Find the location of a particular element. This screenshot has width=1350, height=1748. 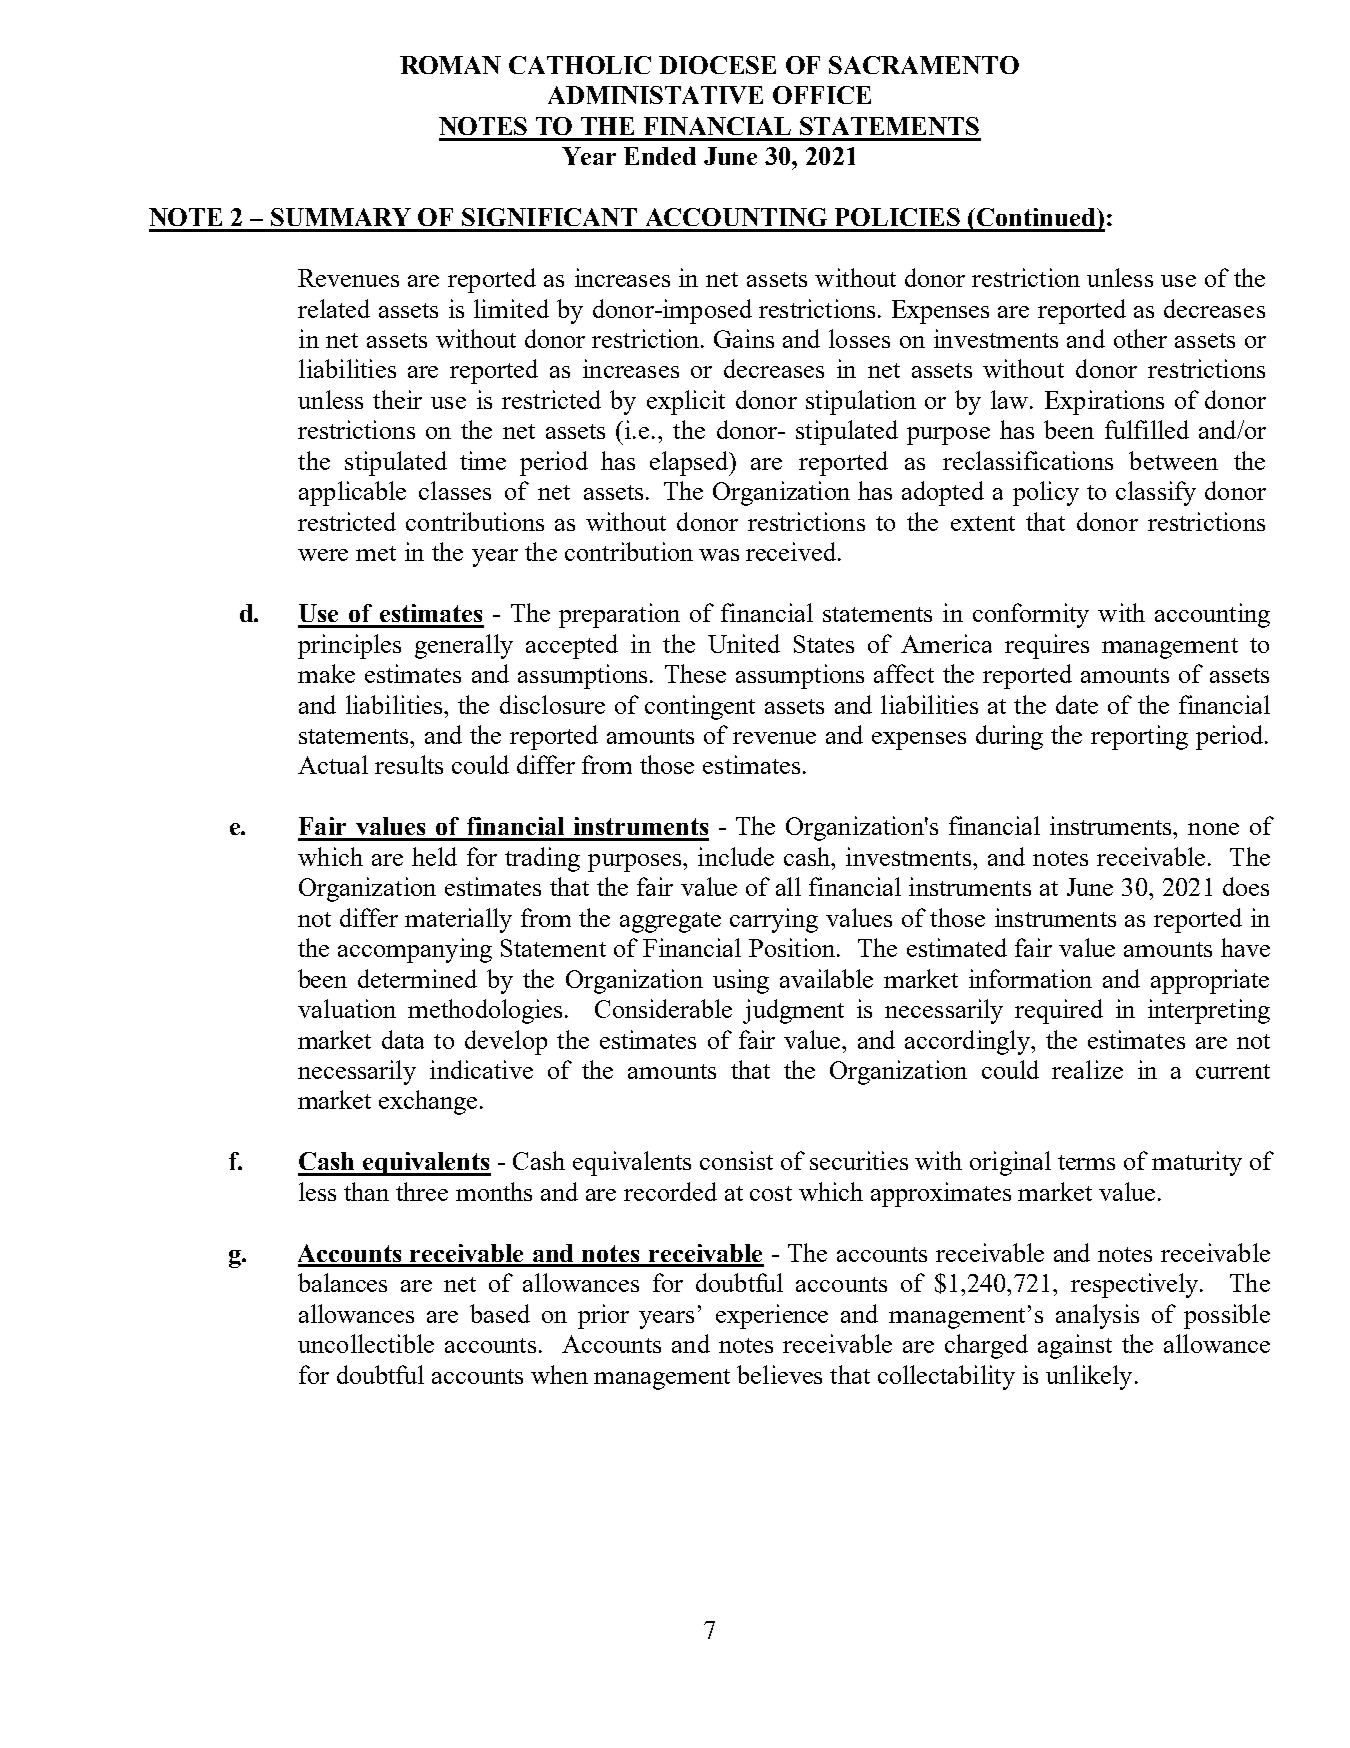

carrying is located at coordinates (774, 920).
